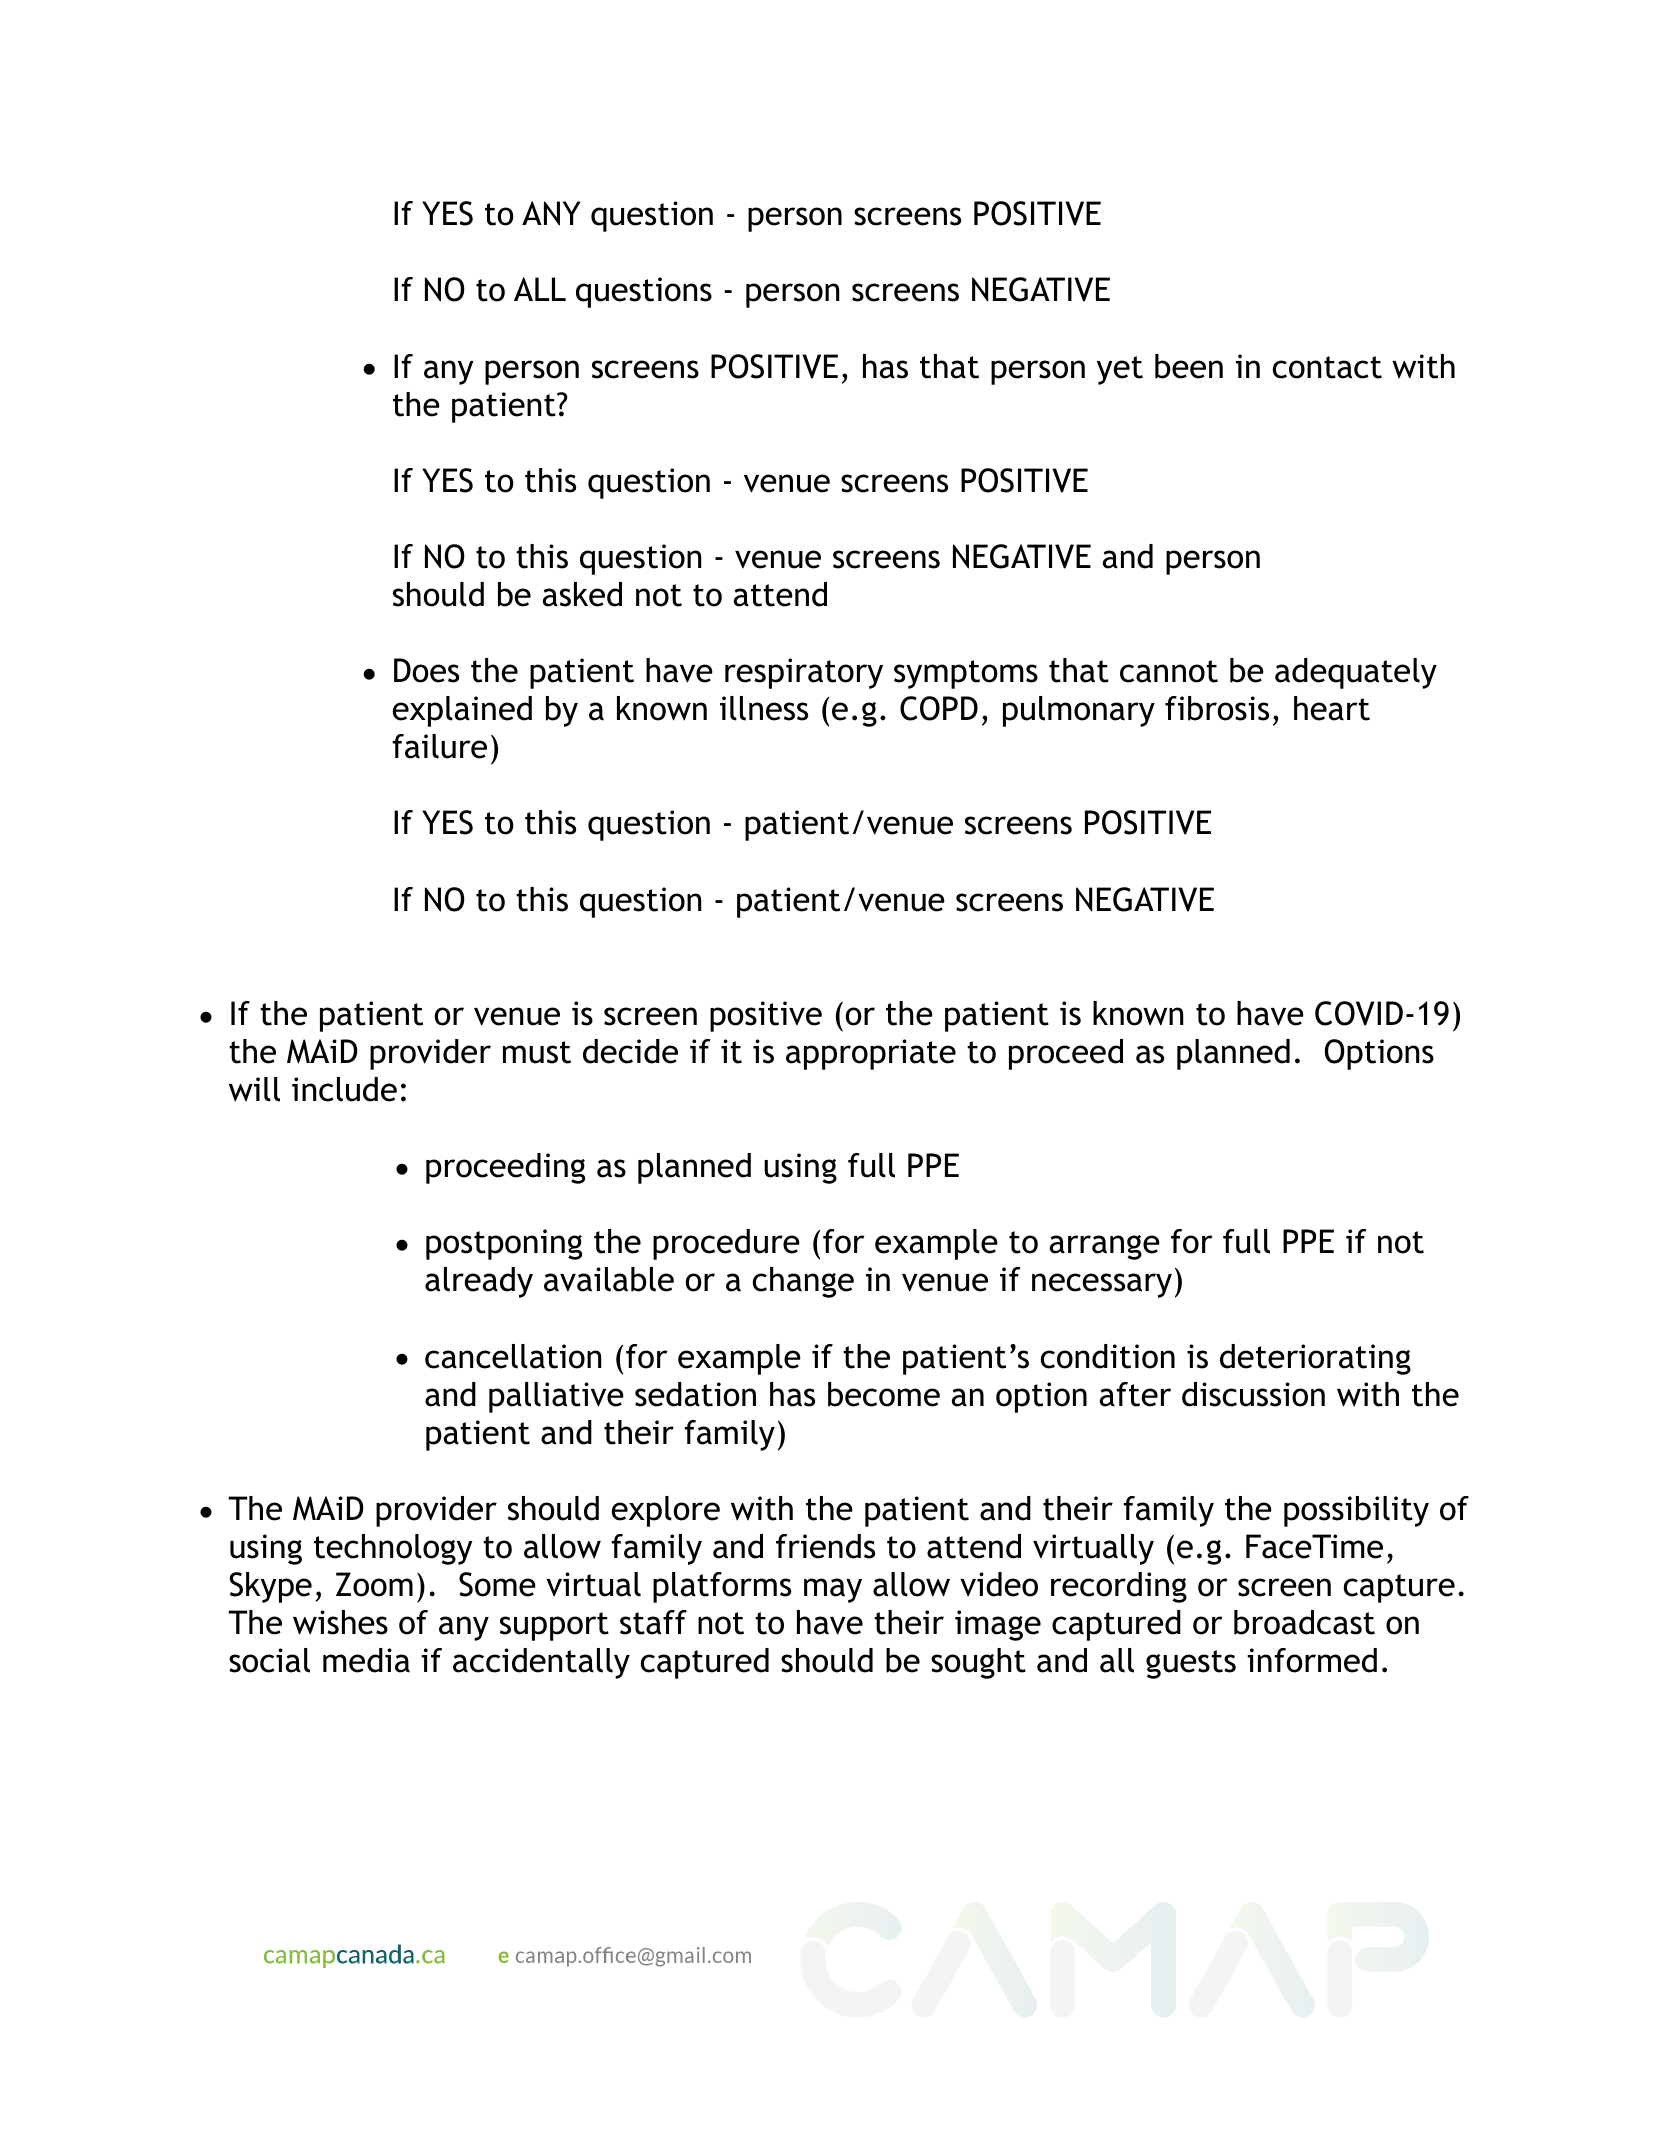 The image size is (1665, 2154). What do you see at coordinates (439, 746) in the image?
I see `failure` at bounding box center [439, 746].
